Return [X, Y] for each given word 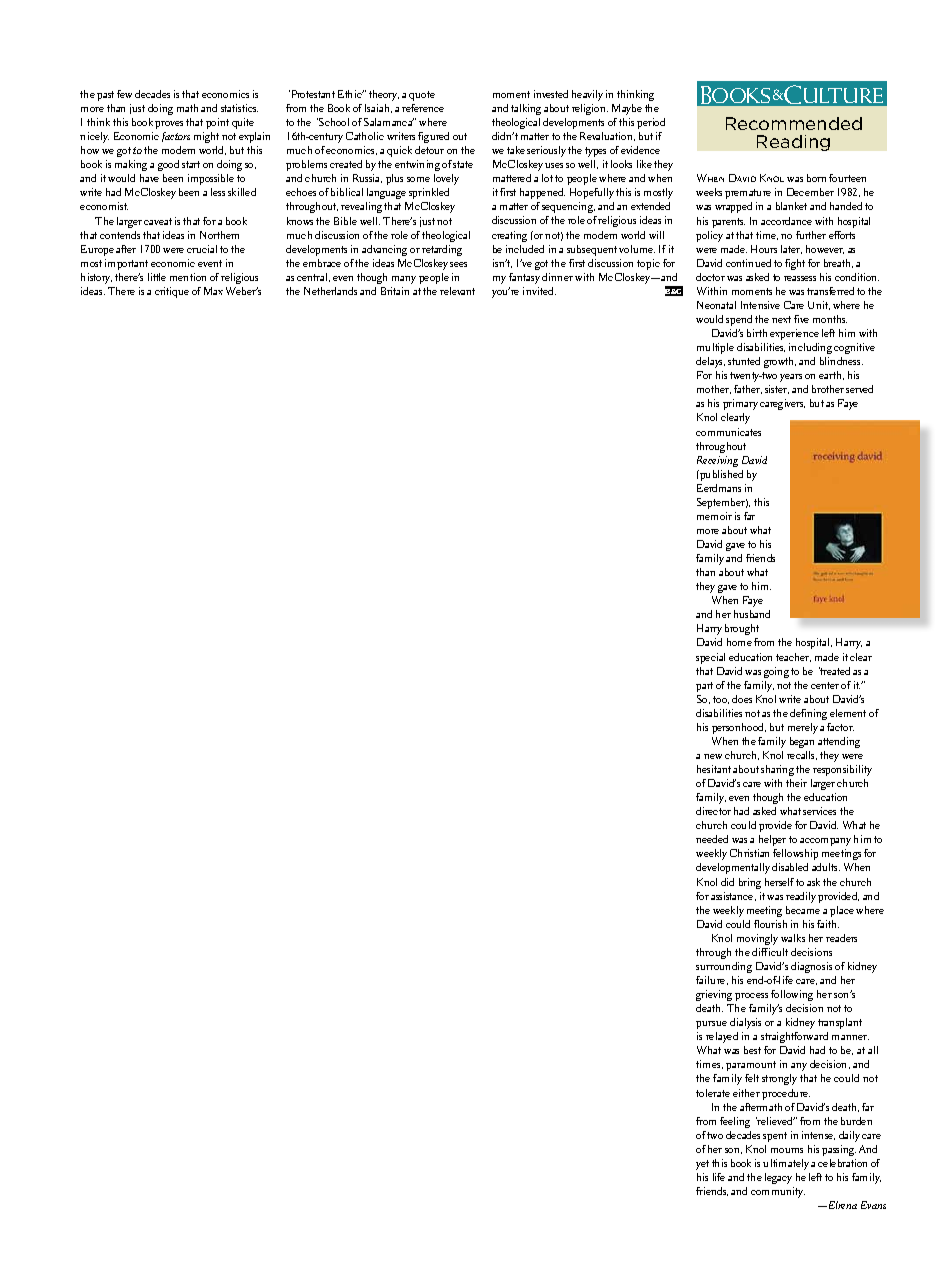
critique [172, 292]
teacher [793, 657]
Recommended [794, 123]
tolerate [713, 1093]
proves [169, 125]
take [516, 150]
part [704, 687]
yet [702, 1165]
